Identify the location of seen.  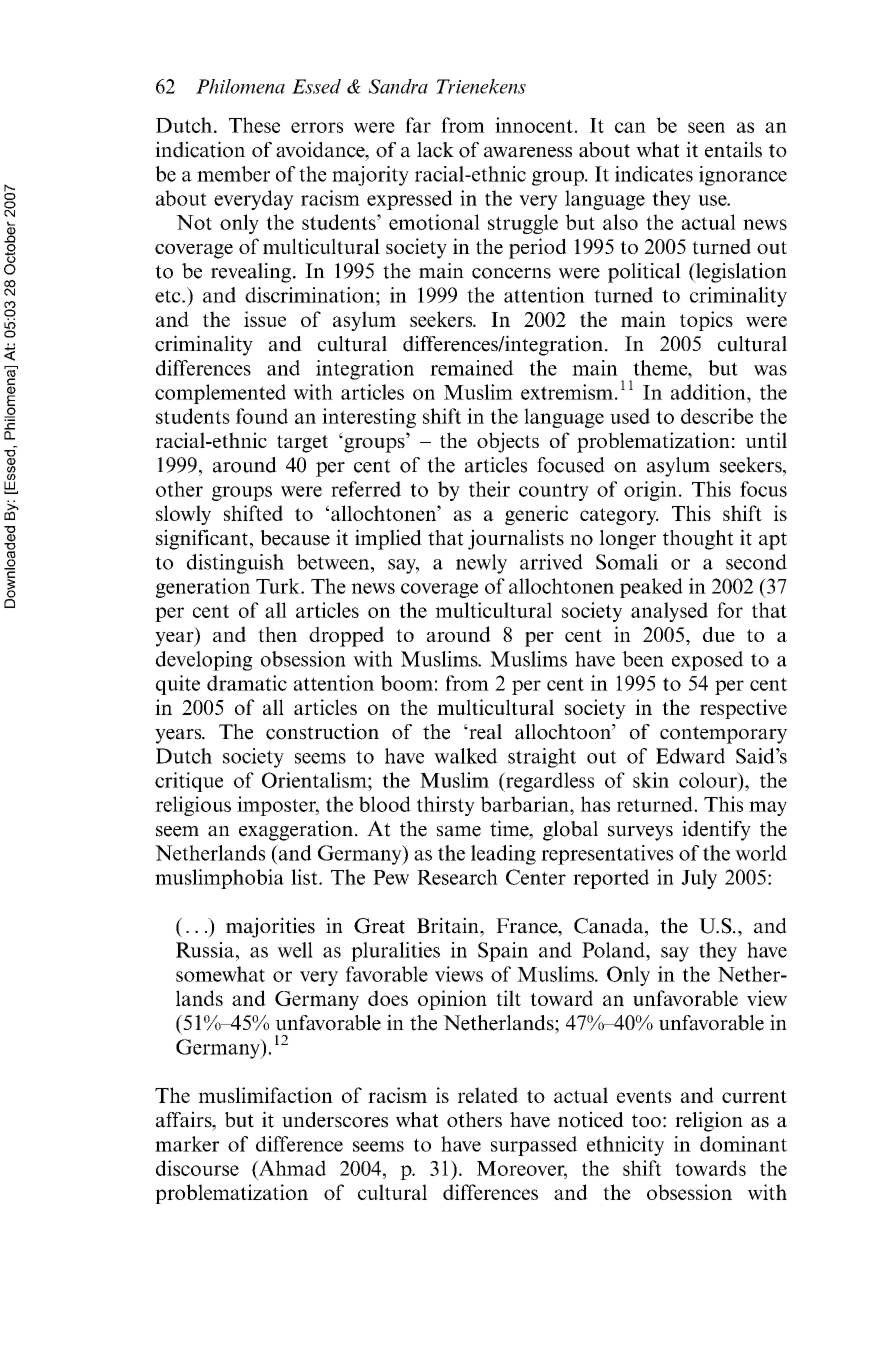
(706, 127).
